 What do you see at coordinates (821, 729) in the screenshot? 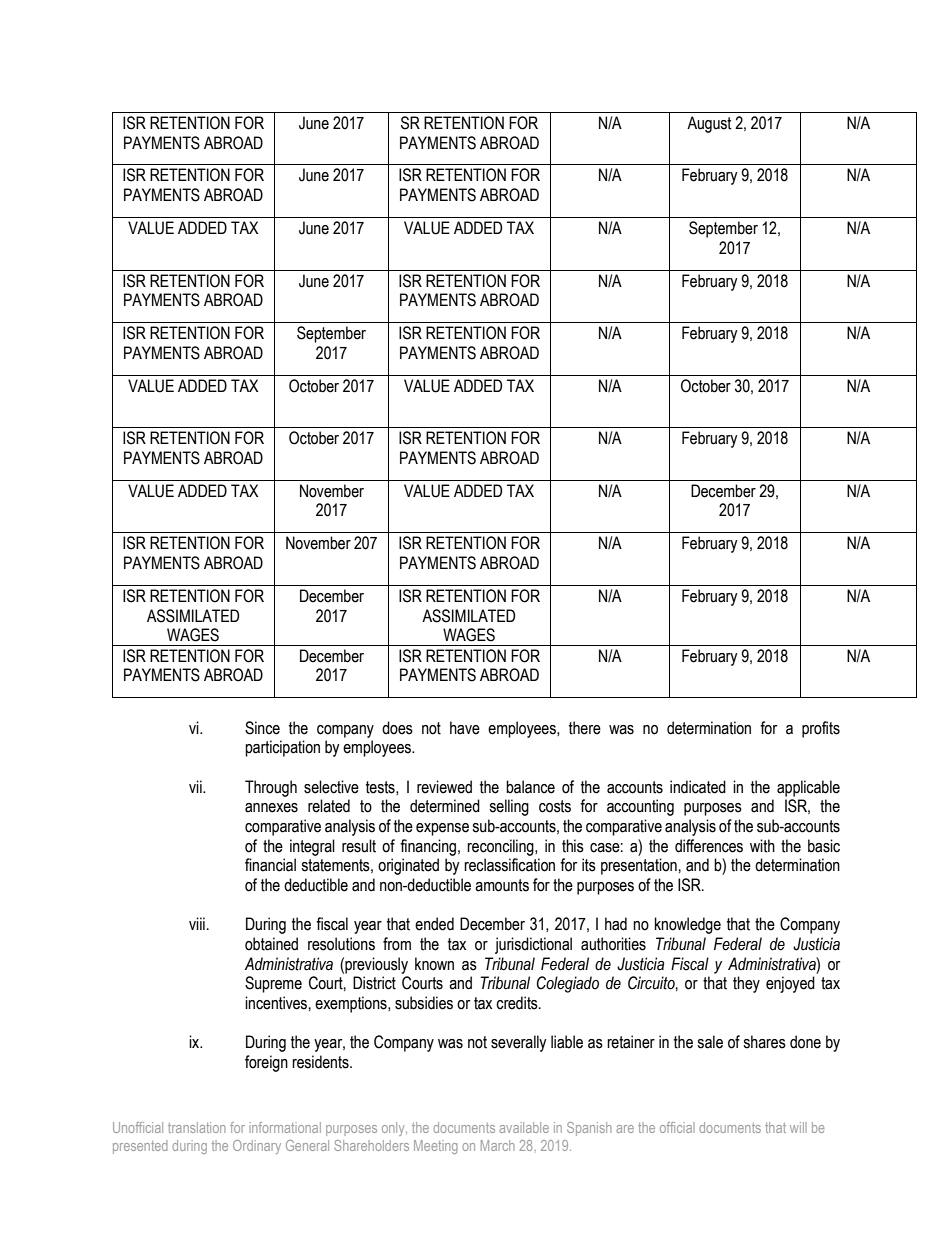
I see `profits` at bounding box center [821, 729].
